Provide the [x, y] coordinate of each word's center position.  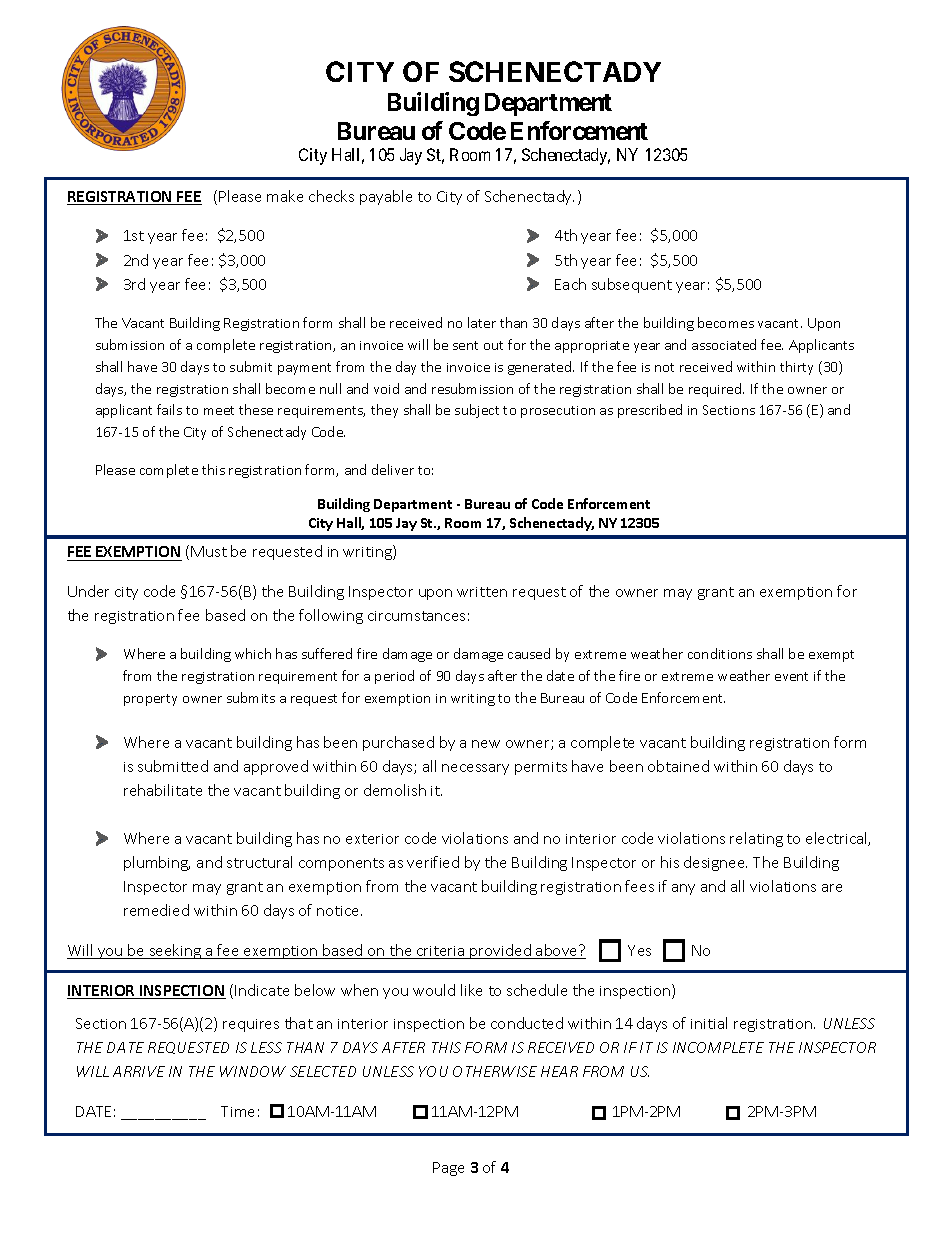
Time [237, 1111]
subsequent [632, 285]
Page [448, 1169]
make [285, 196]
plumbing [157, 863]
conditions [720, 653]
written [482, 592]
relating [756, 839]
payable [386, 197]
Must [209, 551]
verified [433, 862]
